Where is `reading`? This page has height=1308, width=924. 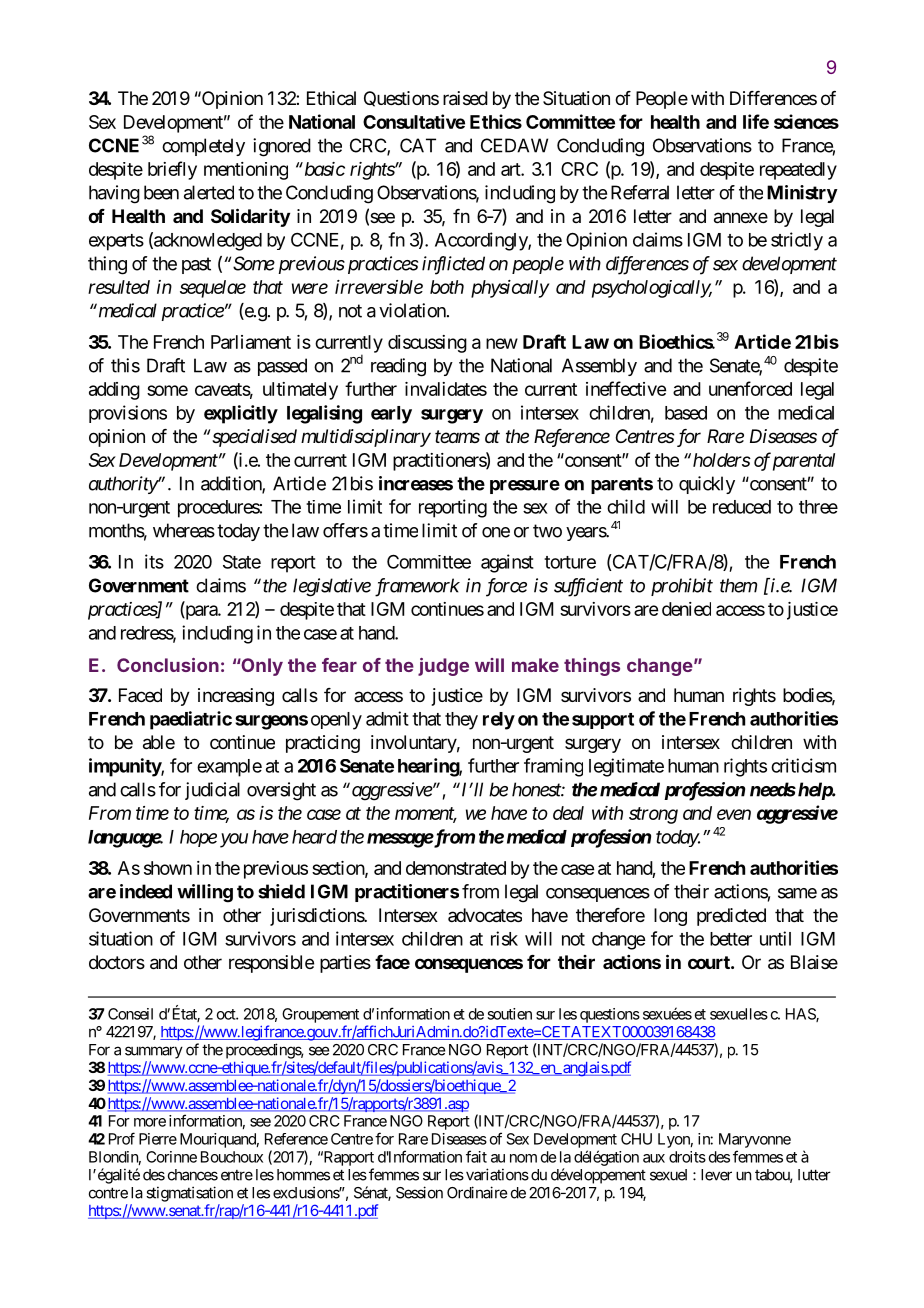 reading is located at coordinates (398, 367).
